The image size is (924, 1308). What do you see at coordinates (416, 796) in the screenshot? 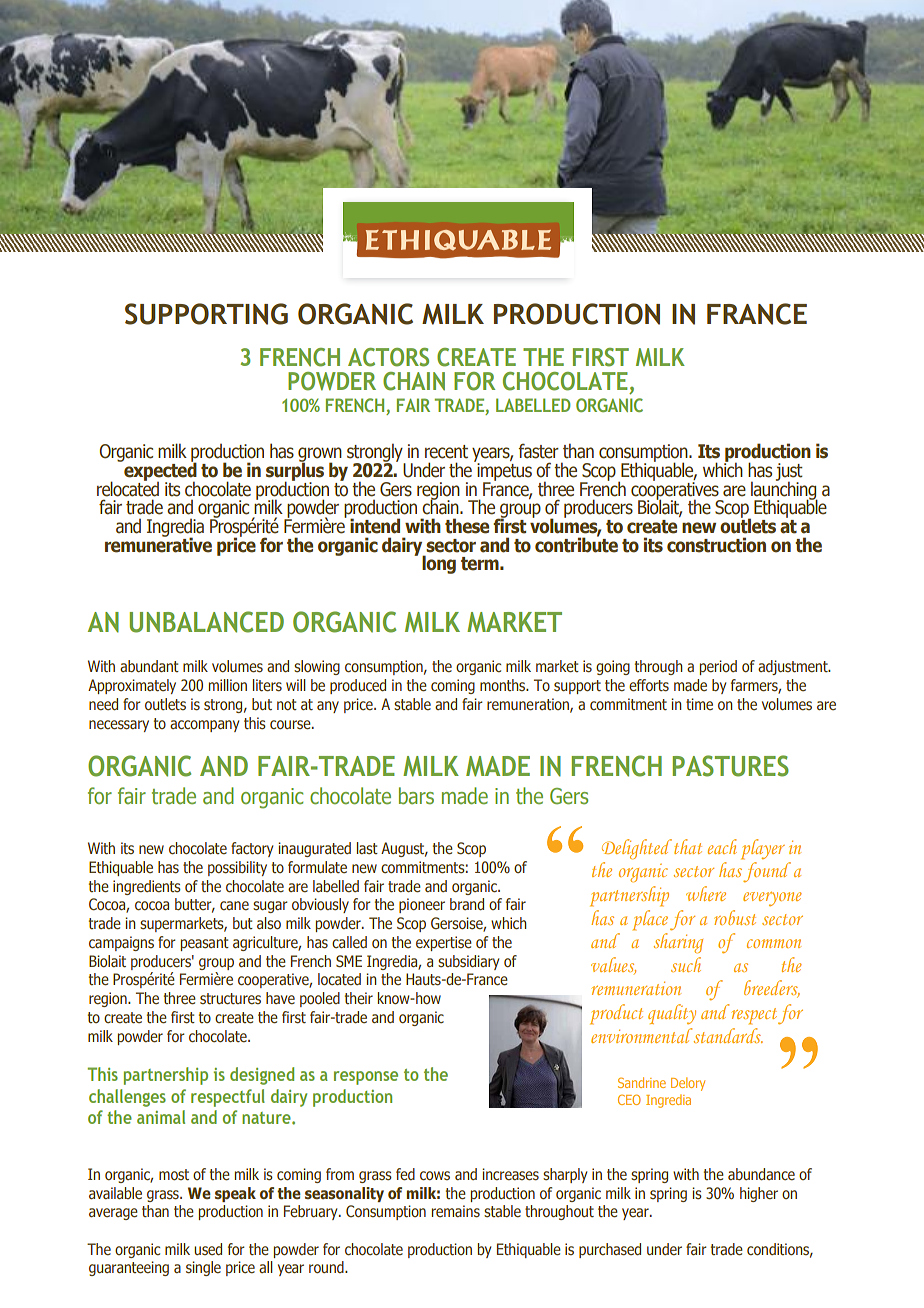
I see `bars` at bounding box center [416, 796].
